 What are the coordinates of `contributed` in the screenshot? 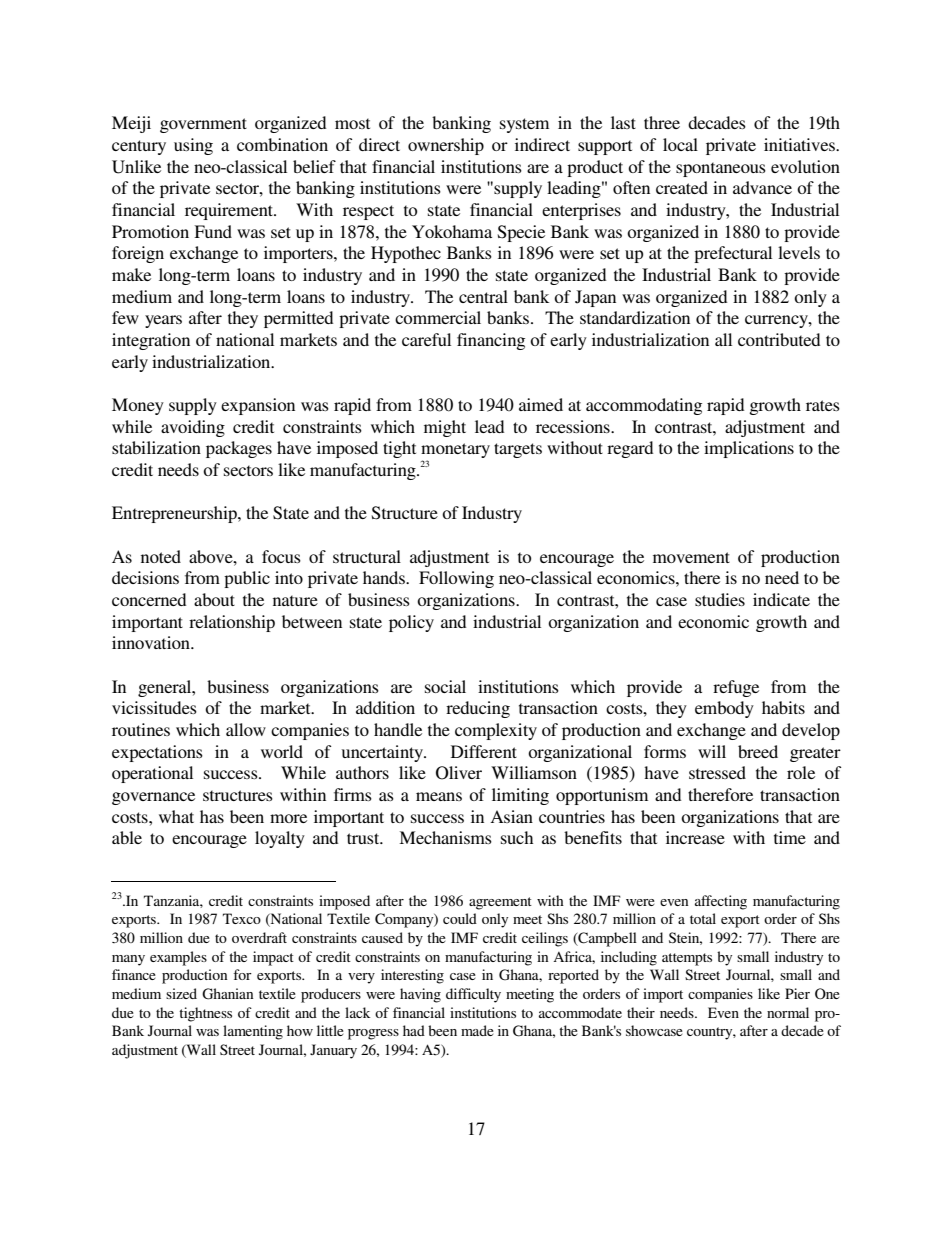 It's located at (779, 339).
